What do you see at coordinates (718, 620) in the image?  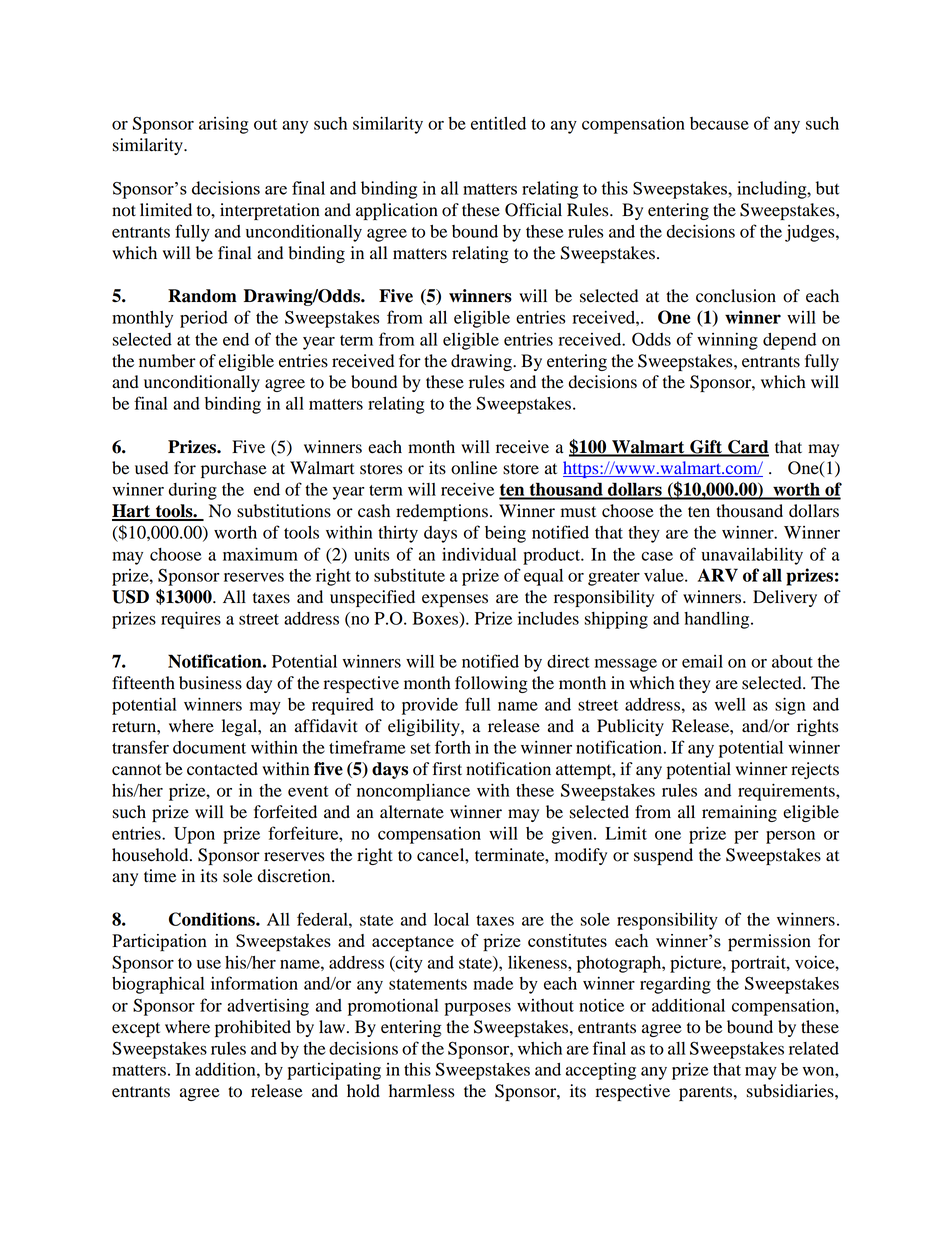 I see `handling` at bounding box center [718, 620].
